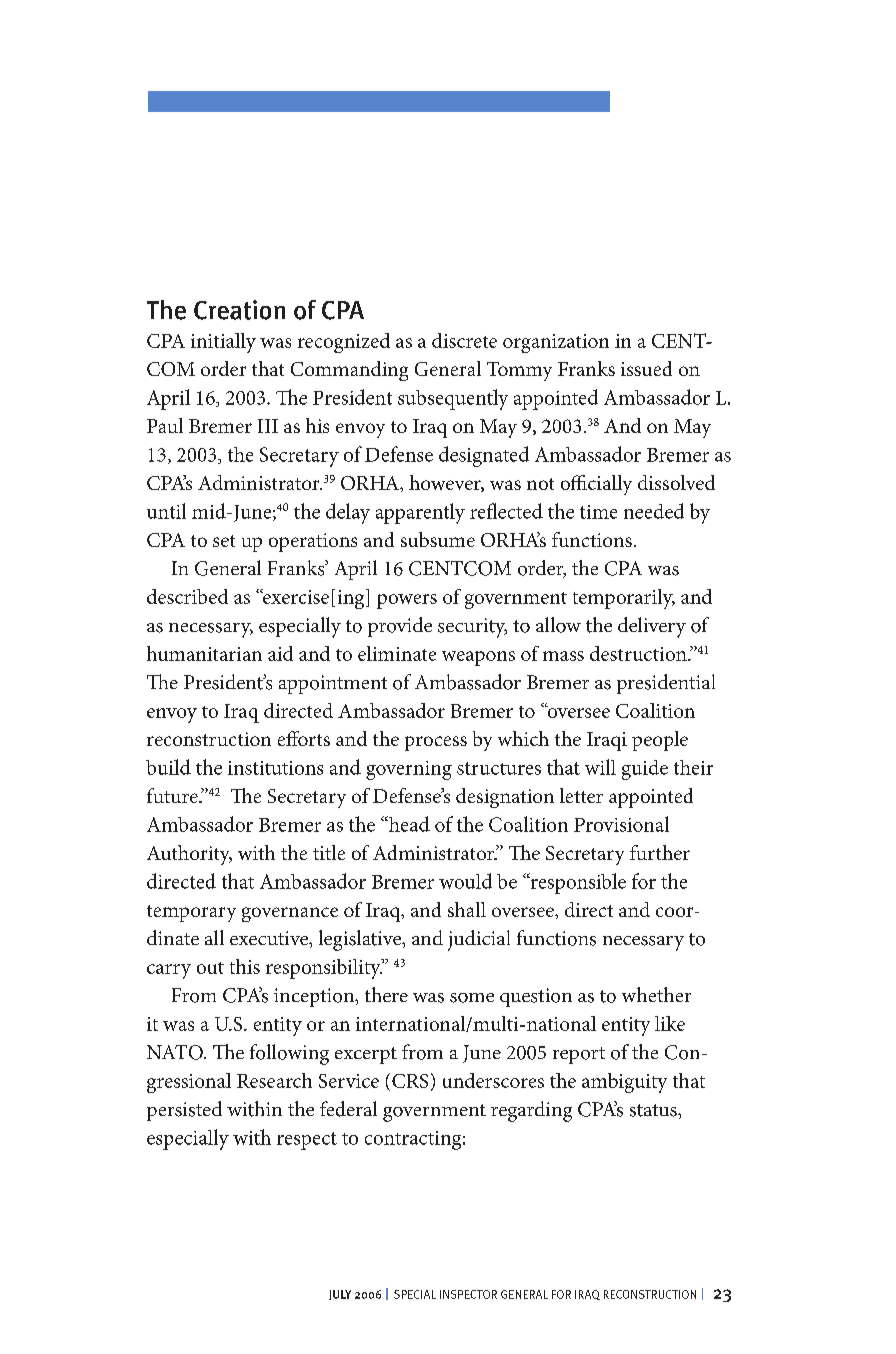 This screenshot has height=1354, width=896. I want to click on institutions, so click(275, 768).
